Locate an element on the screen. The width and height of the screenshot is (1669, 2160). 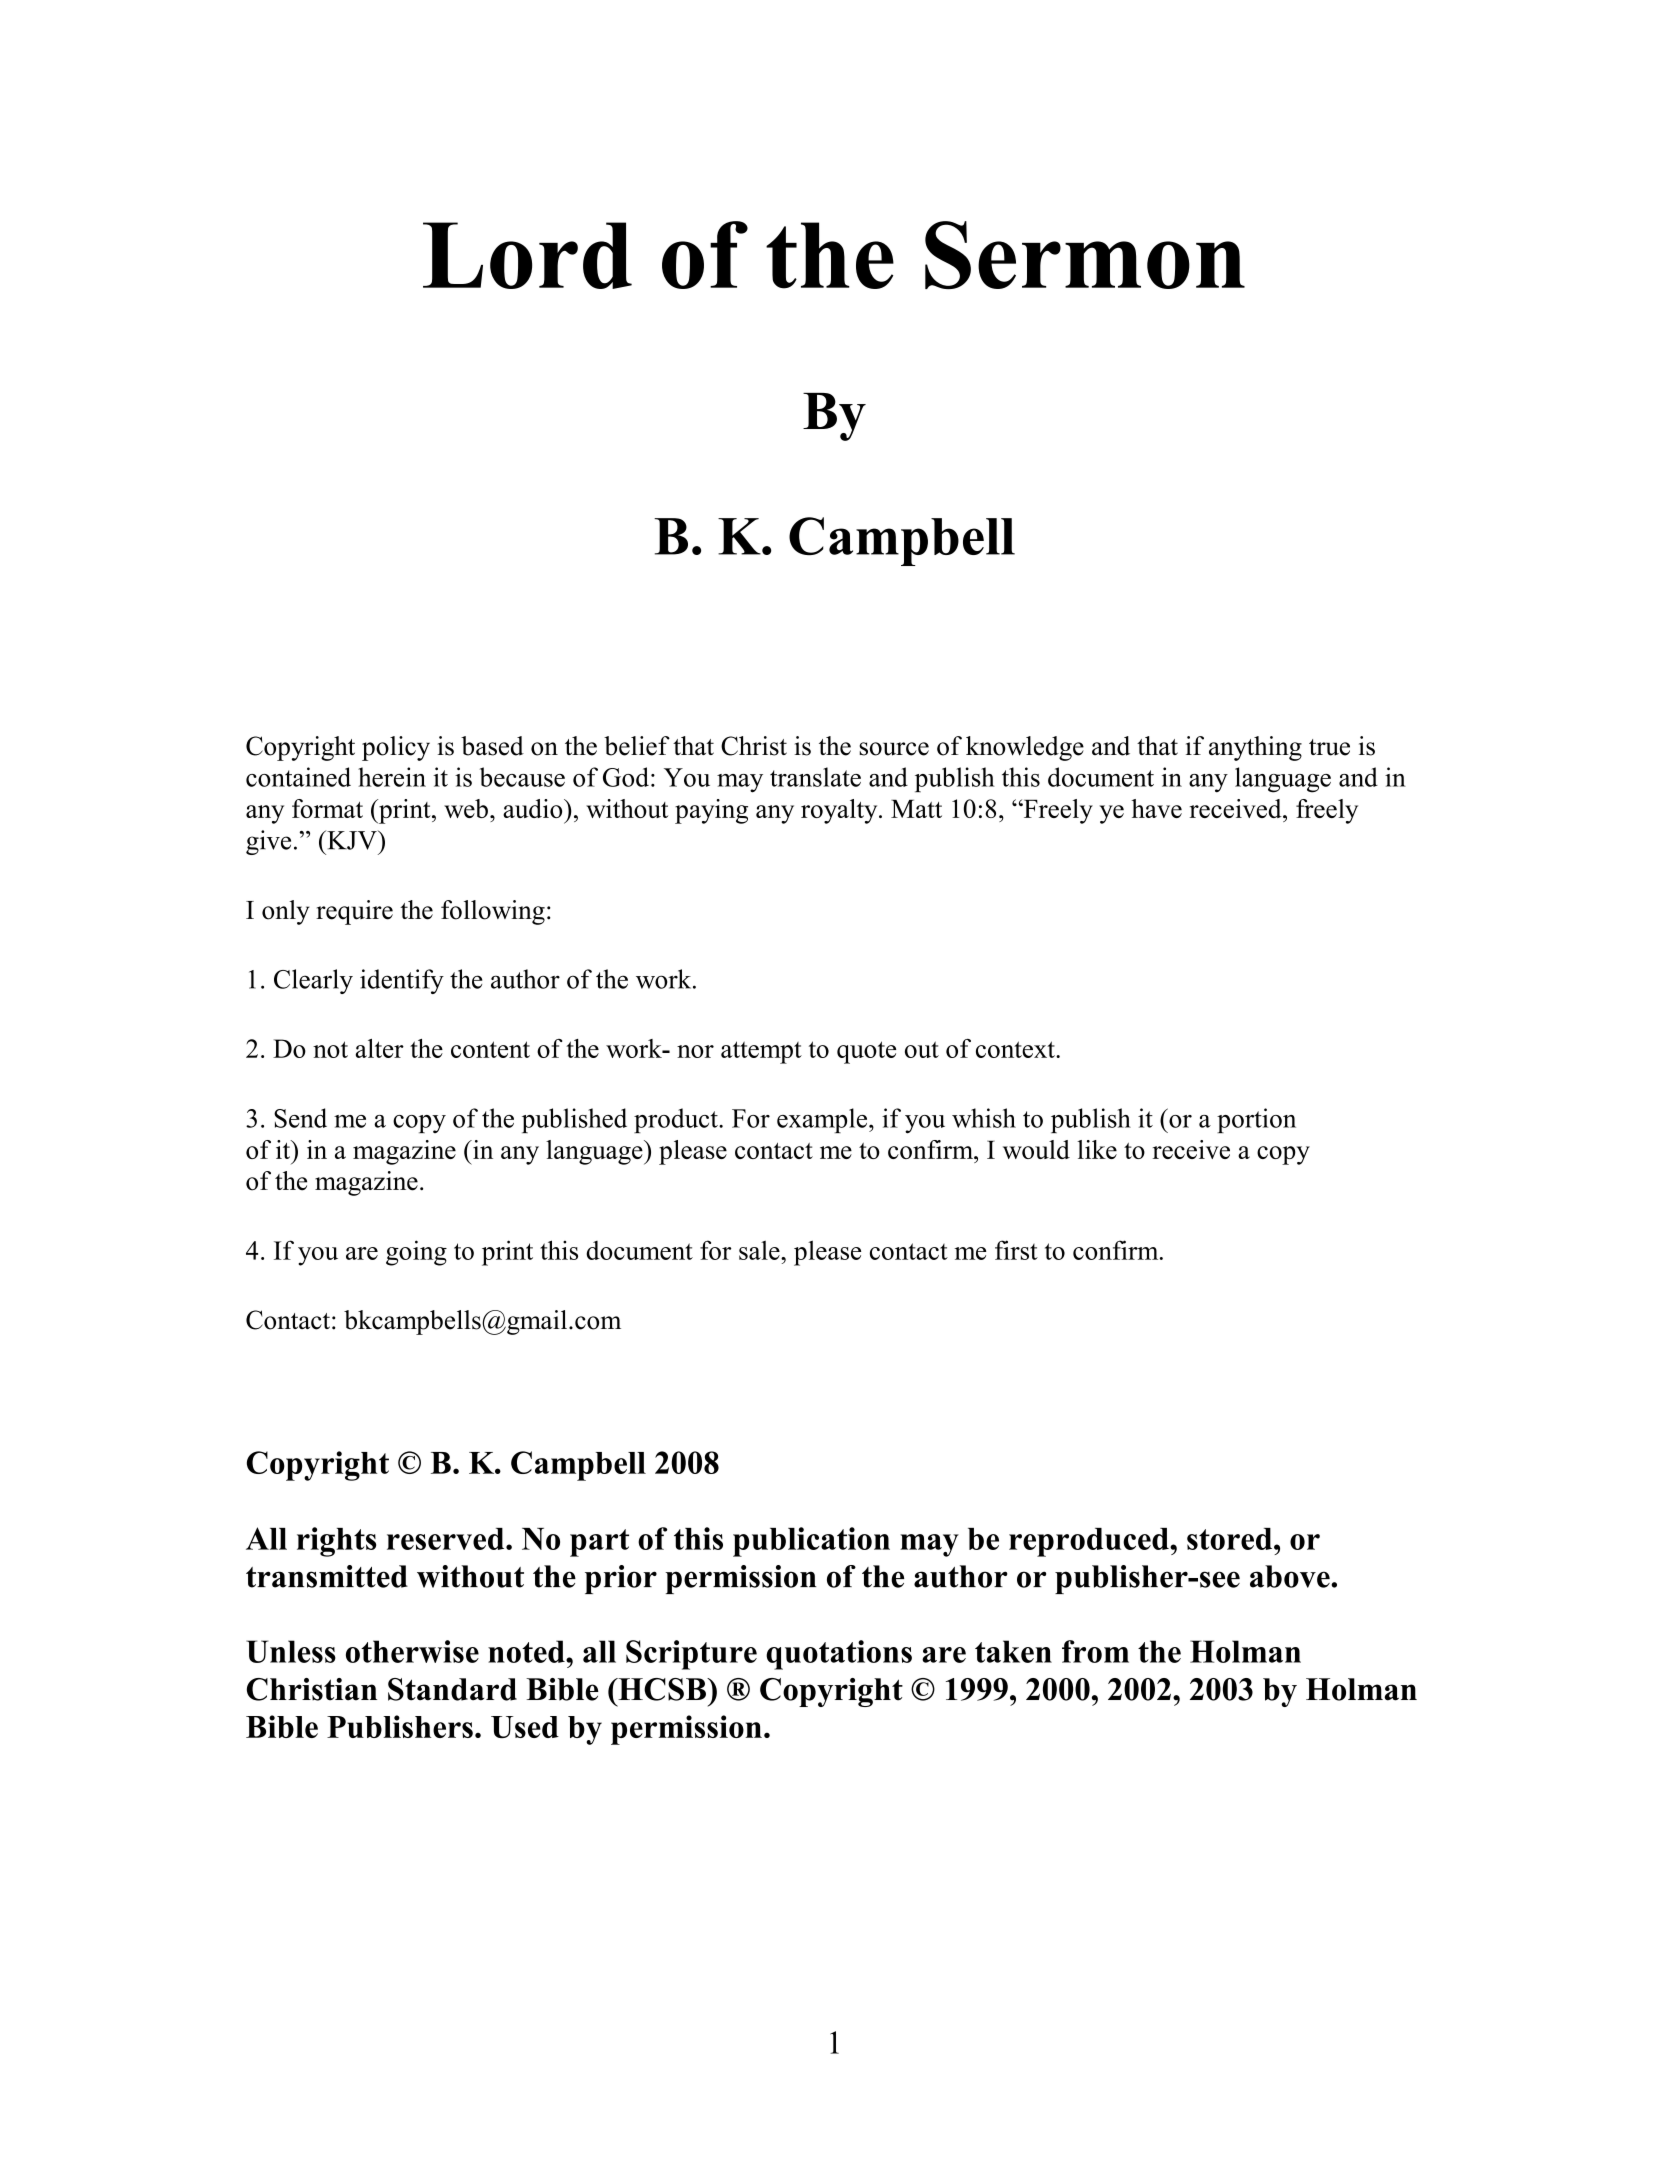
like is located at coordinates (1097, 1149).
